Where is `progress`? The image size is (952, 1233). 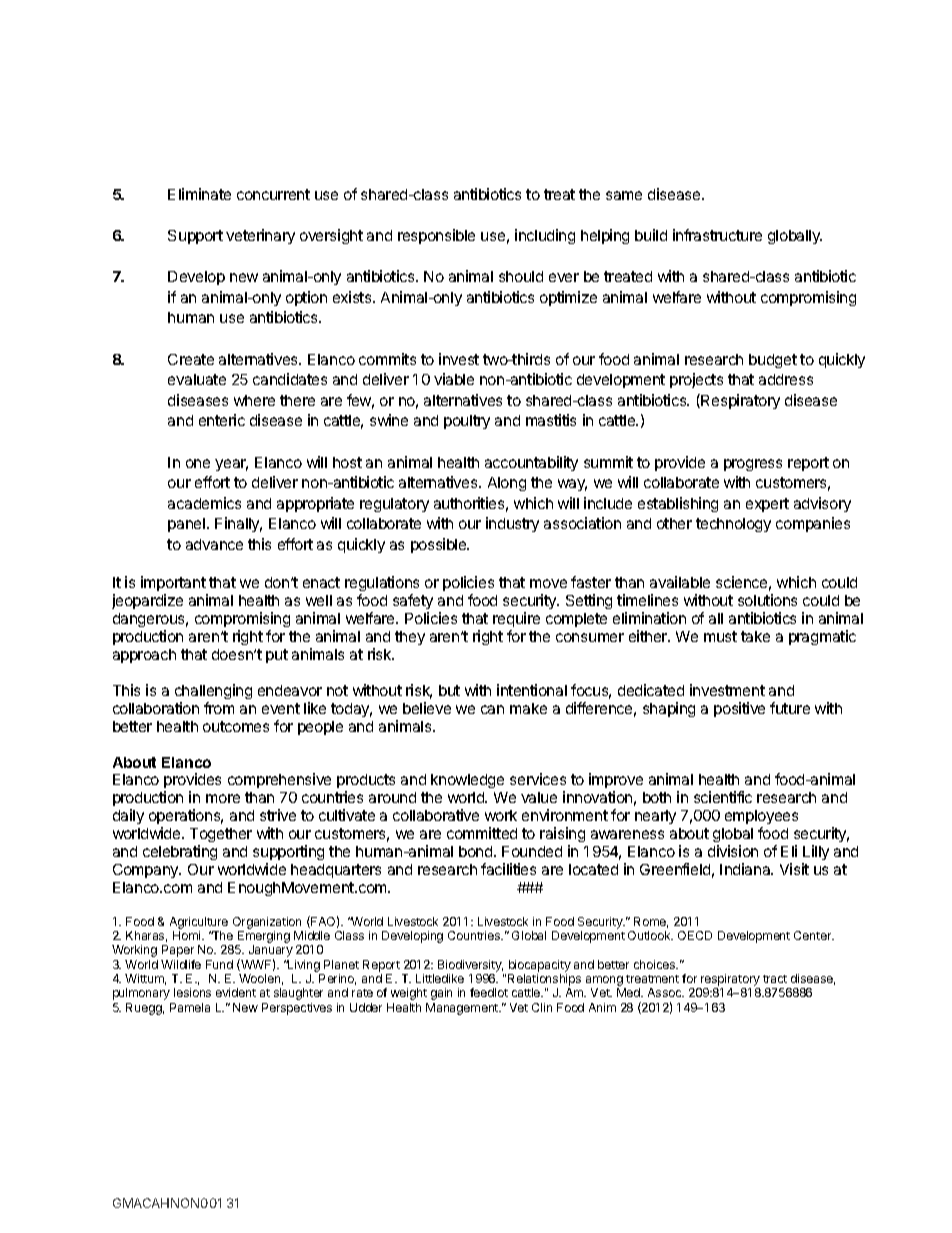 progress is located at coordinates (753, 465).
